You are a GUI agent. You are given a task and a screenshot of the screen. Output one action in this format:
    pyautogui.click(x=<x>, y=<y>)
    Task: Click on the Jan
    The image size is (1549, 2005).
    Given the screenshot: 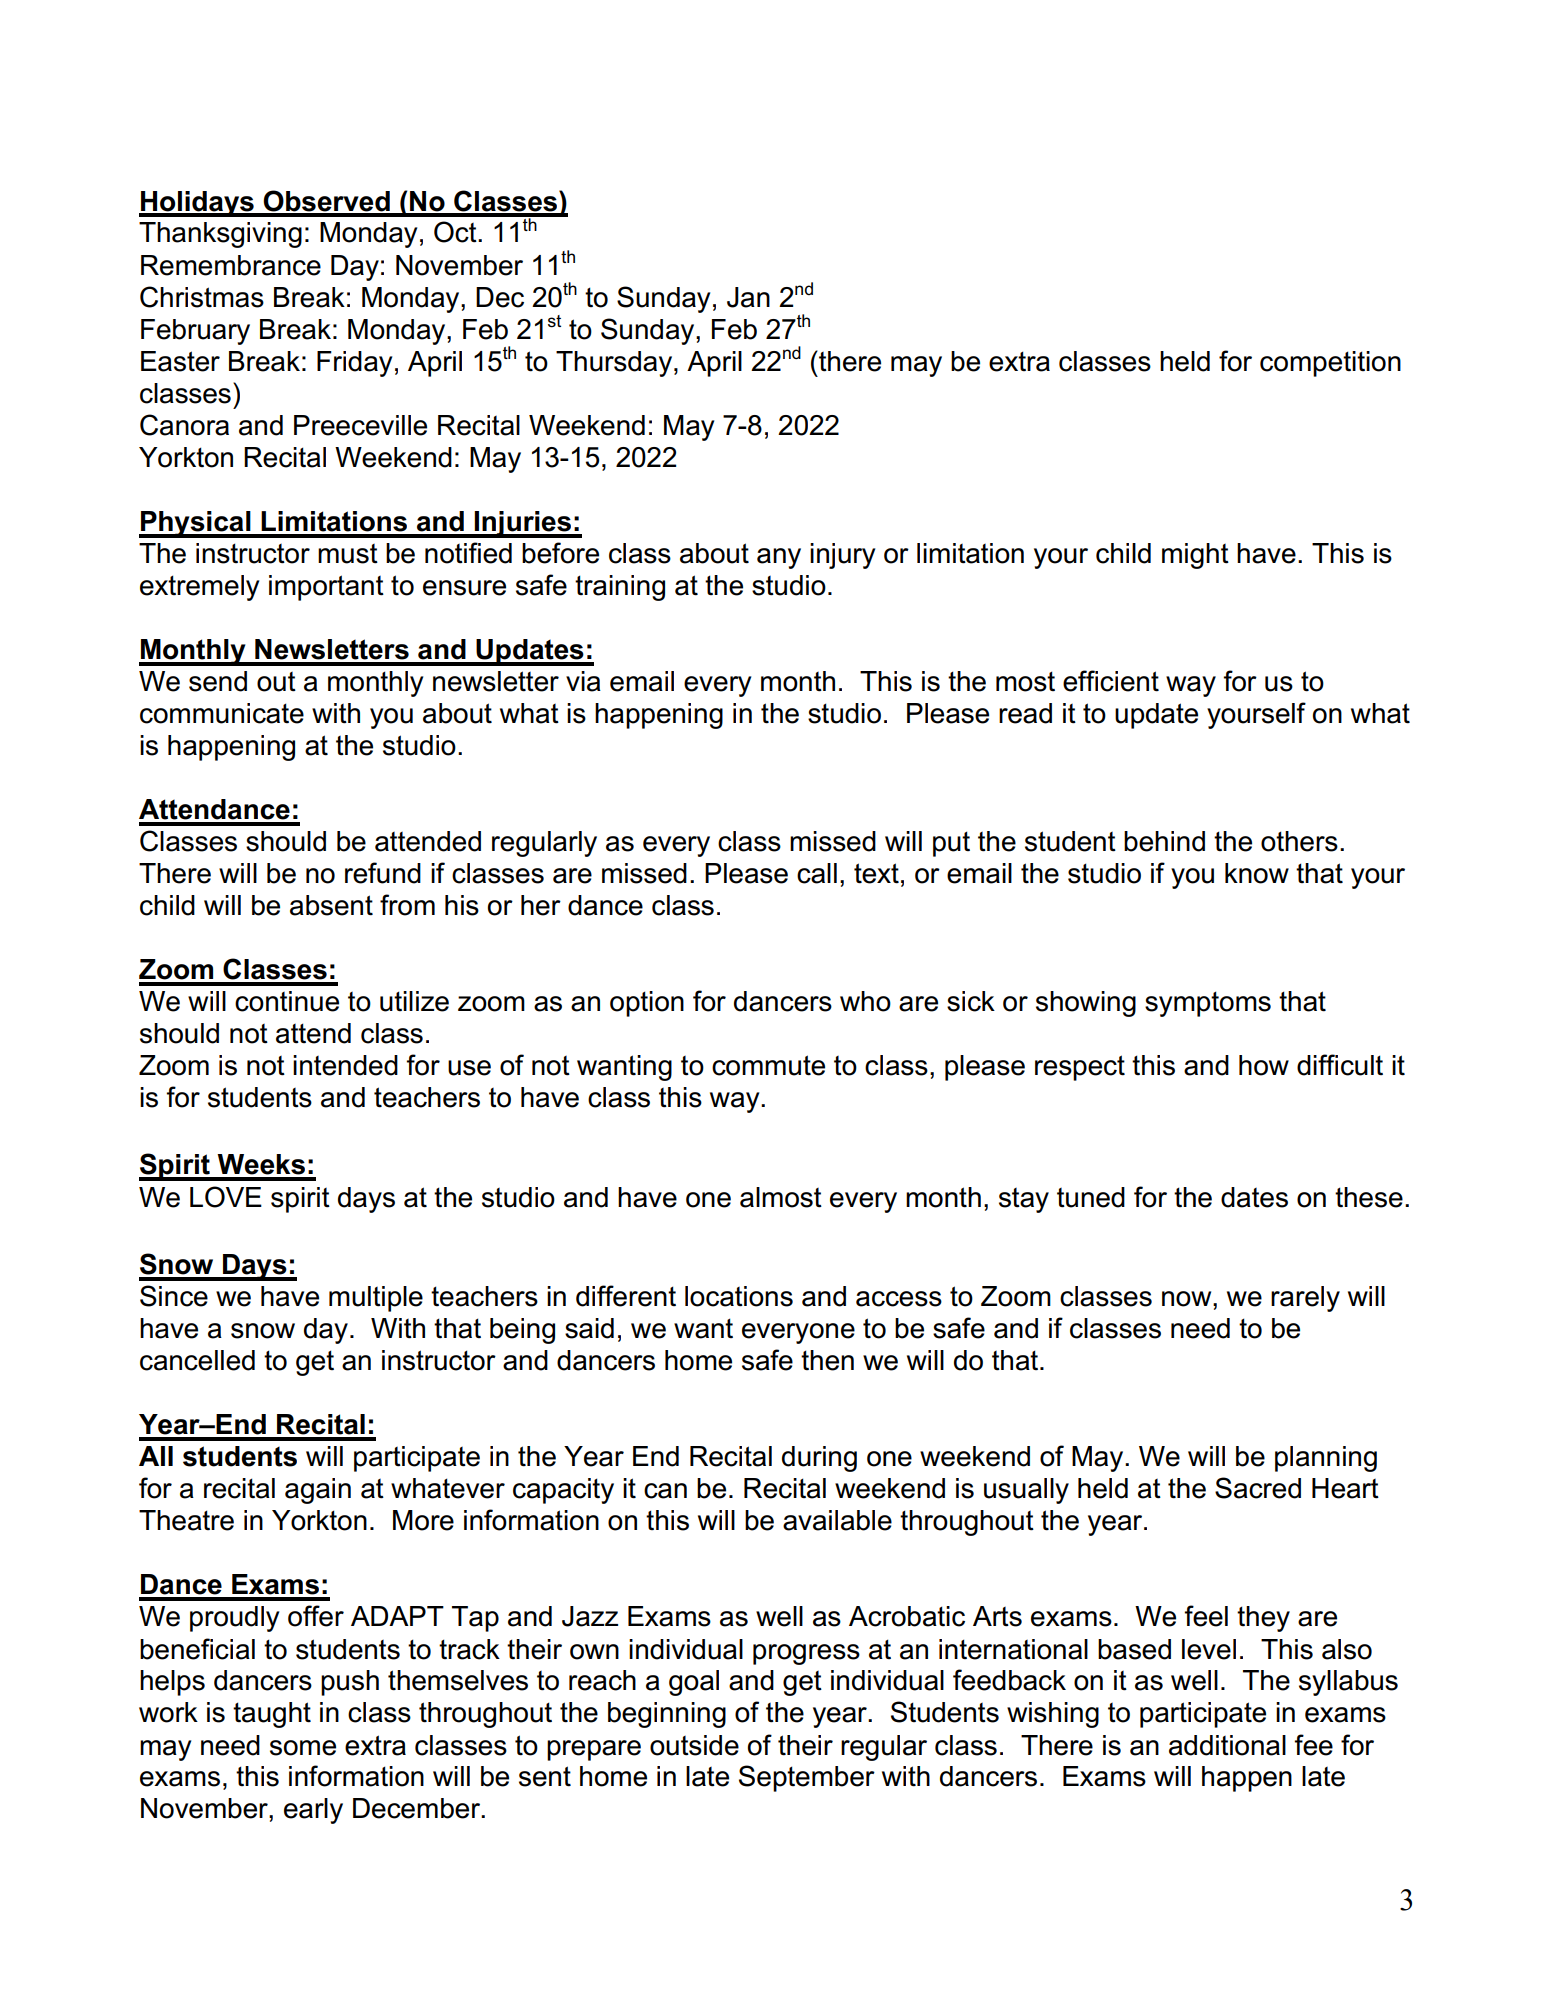 What is the action you would take?
    pyautogui.click(x=748, y=297)
